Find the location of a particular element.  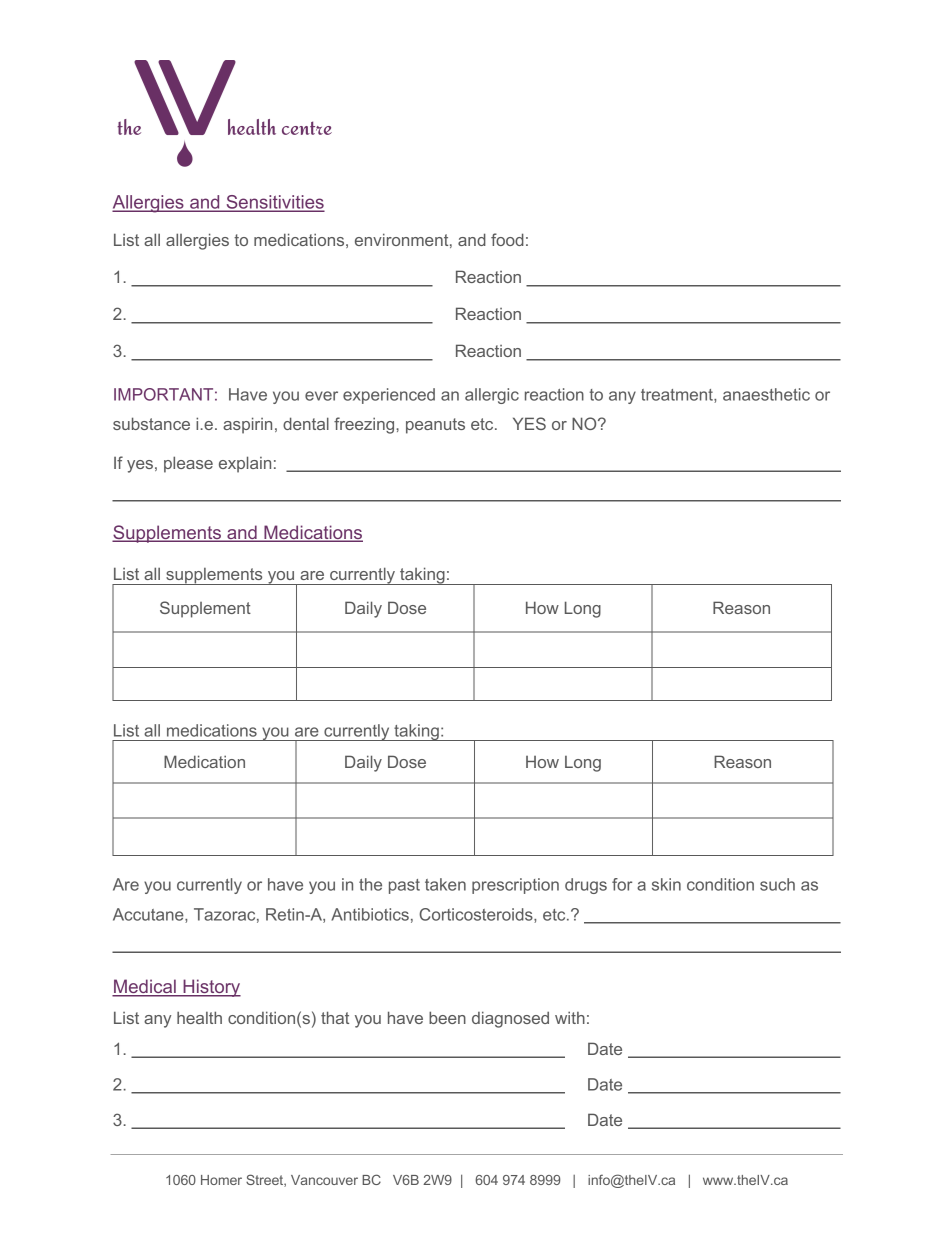

taken is located at coordinates (445, 884).
